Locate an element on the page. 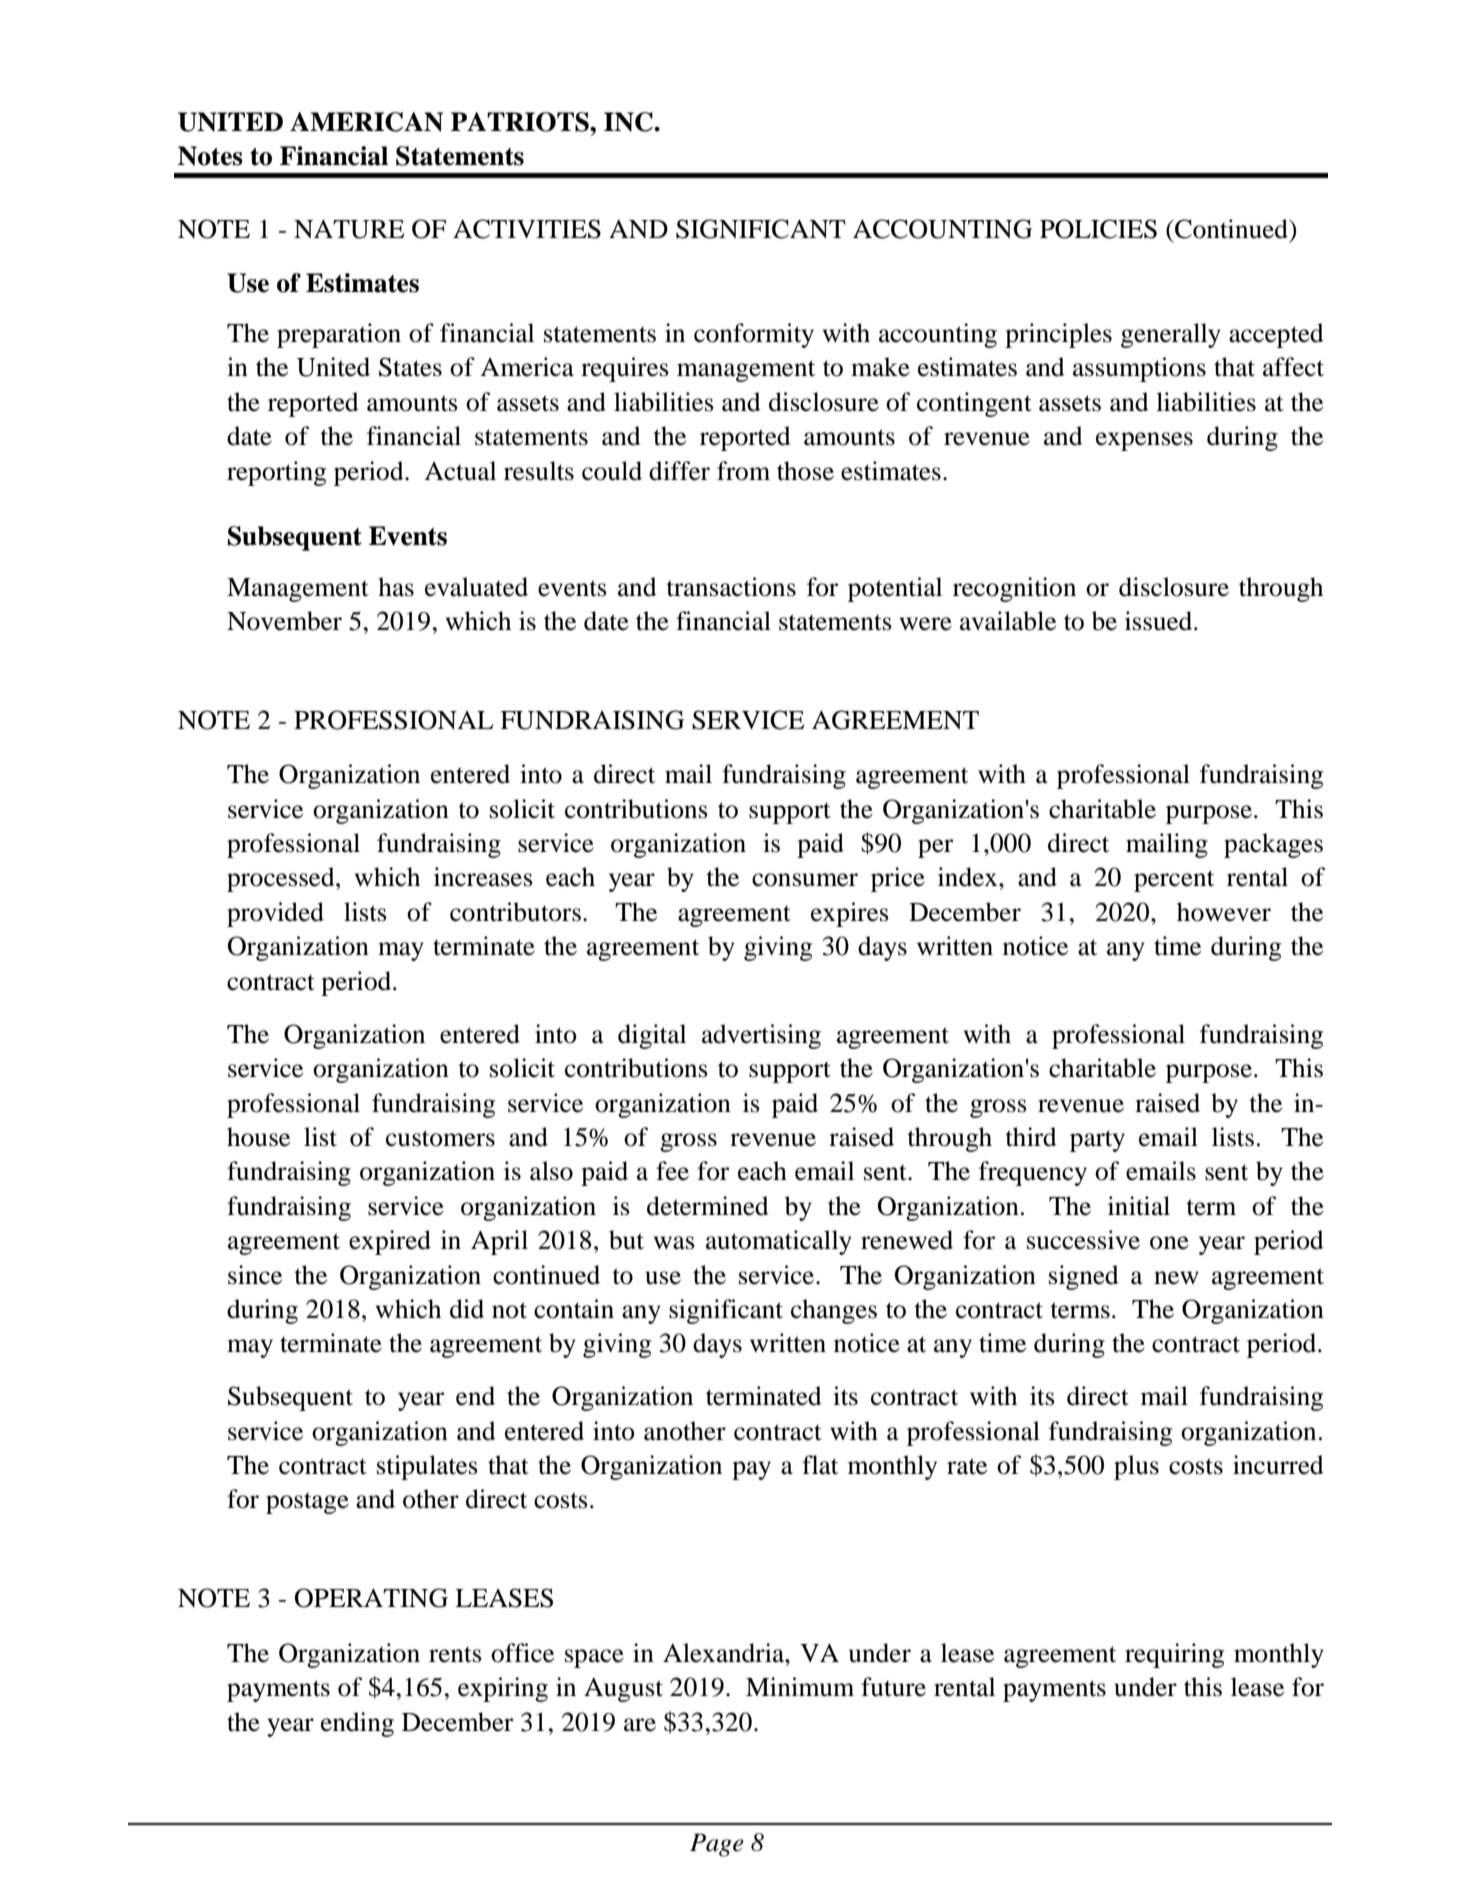  provided is located at coordinates (275, 914).
